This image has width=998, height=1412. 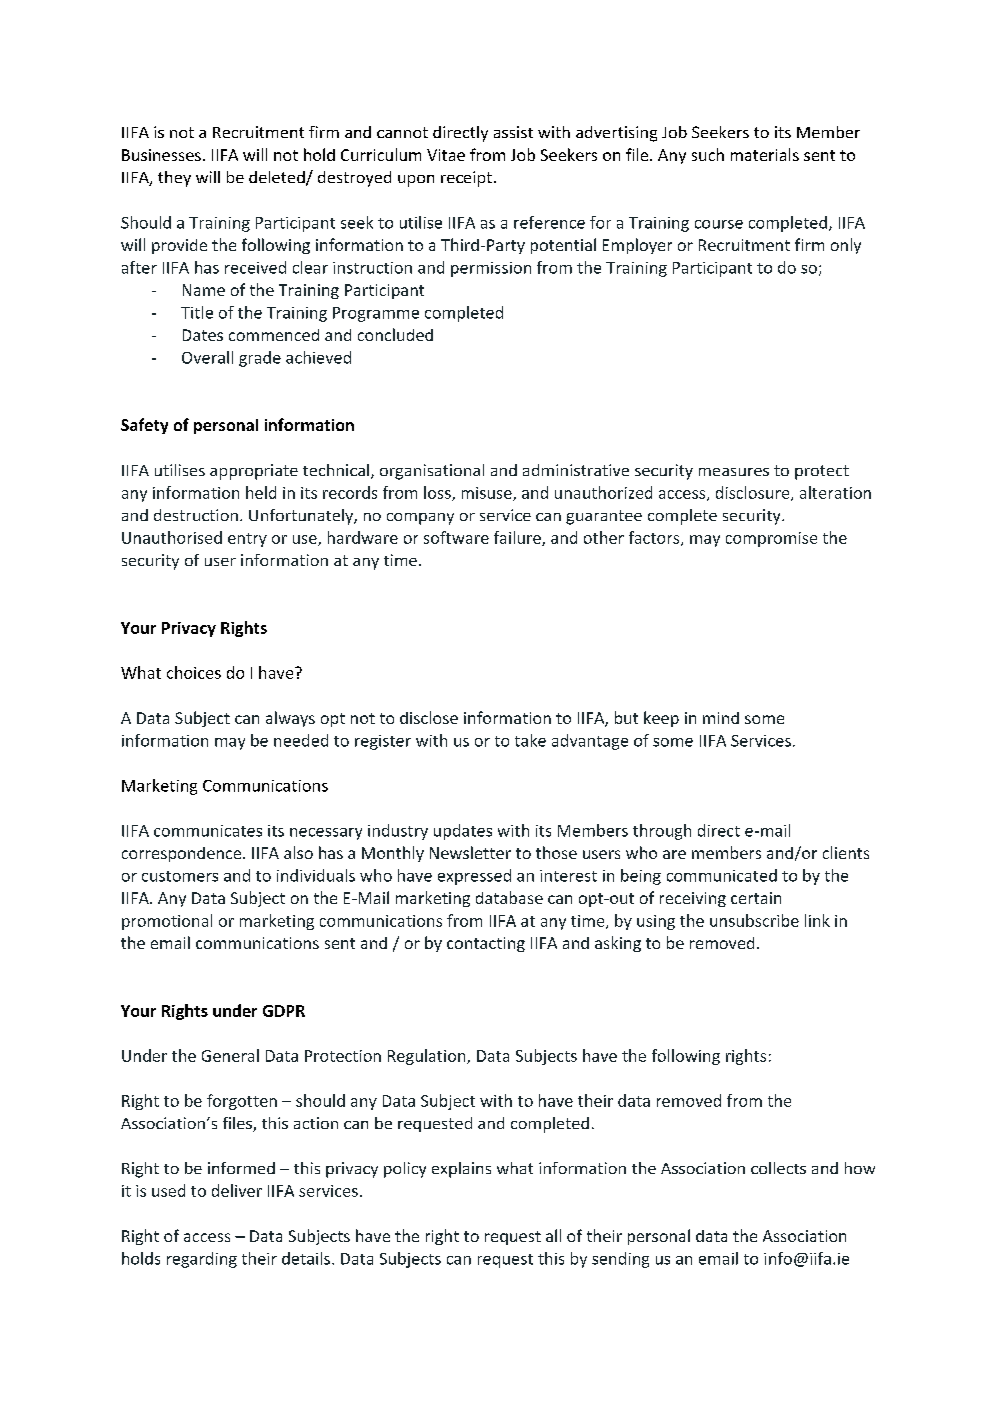 I want to click on explains, so click(x=461, y=1170).
